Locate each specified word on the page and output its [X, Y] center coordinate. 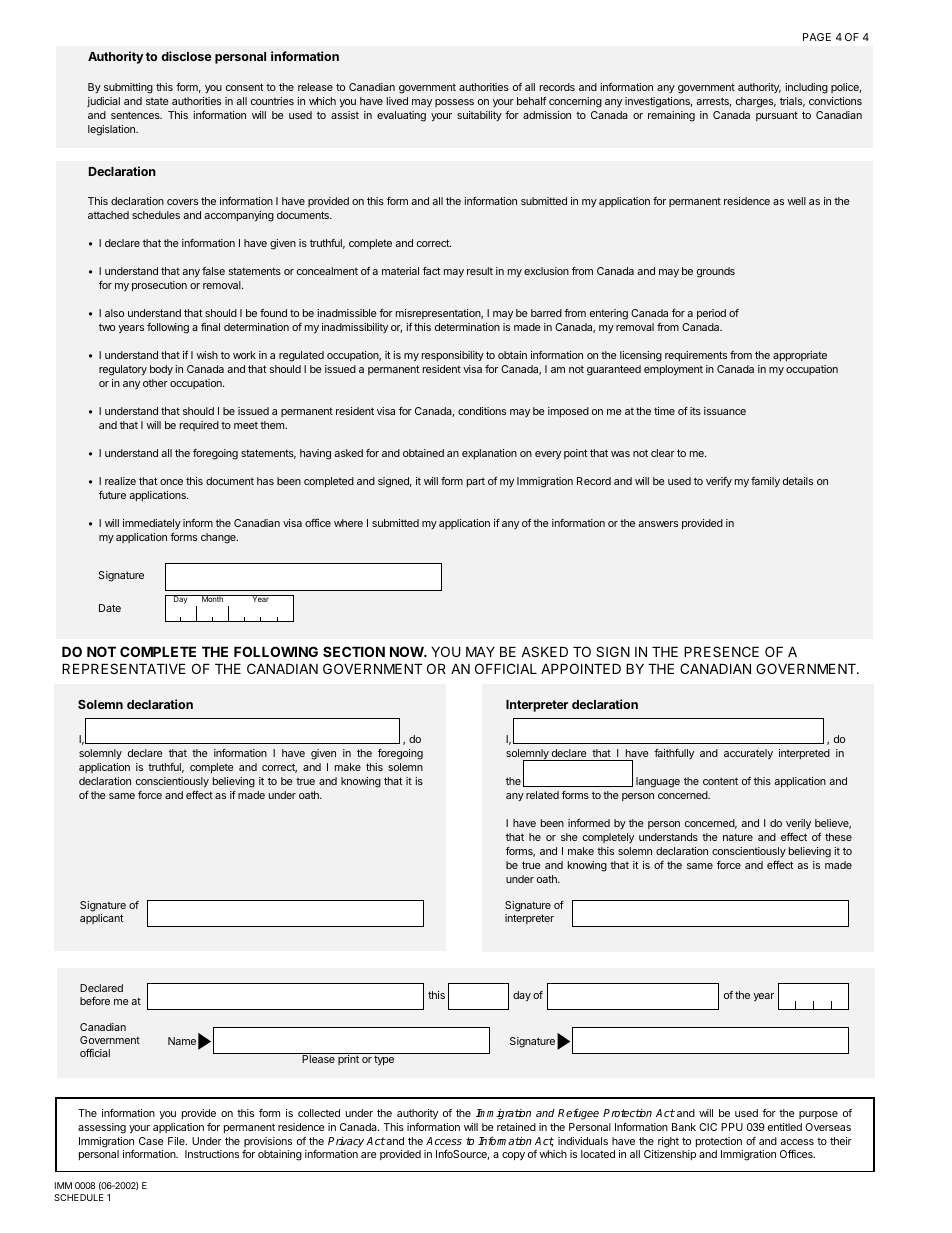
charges [756, 102]
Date [110, 608]
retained [516, 1127]
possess [454, 103]
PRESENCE [721, 651]
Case [151, 1141]
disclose [186, 56]
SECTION [354, 651]
